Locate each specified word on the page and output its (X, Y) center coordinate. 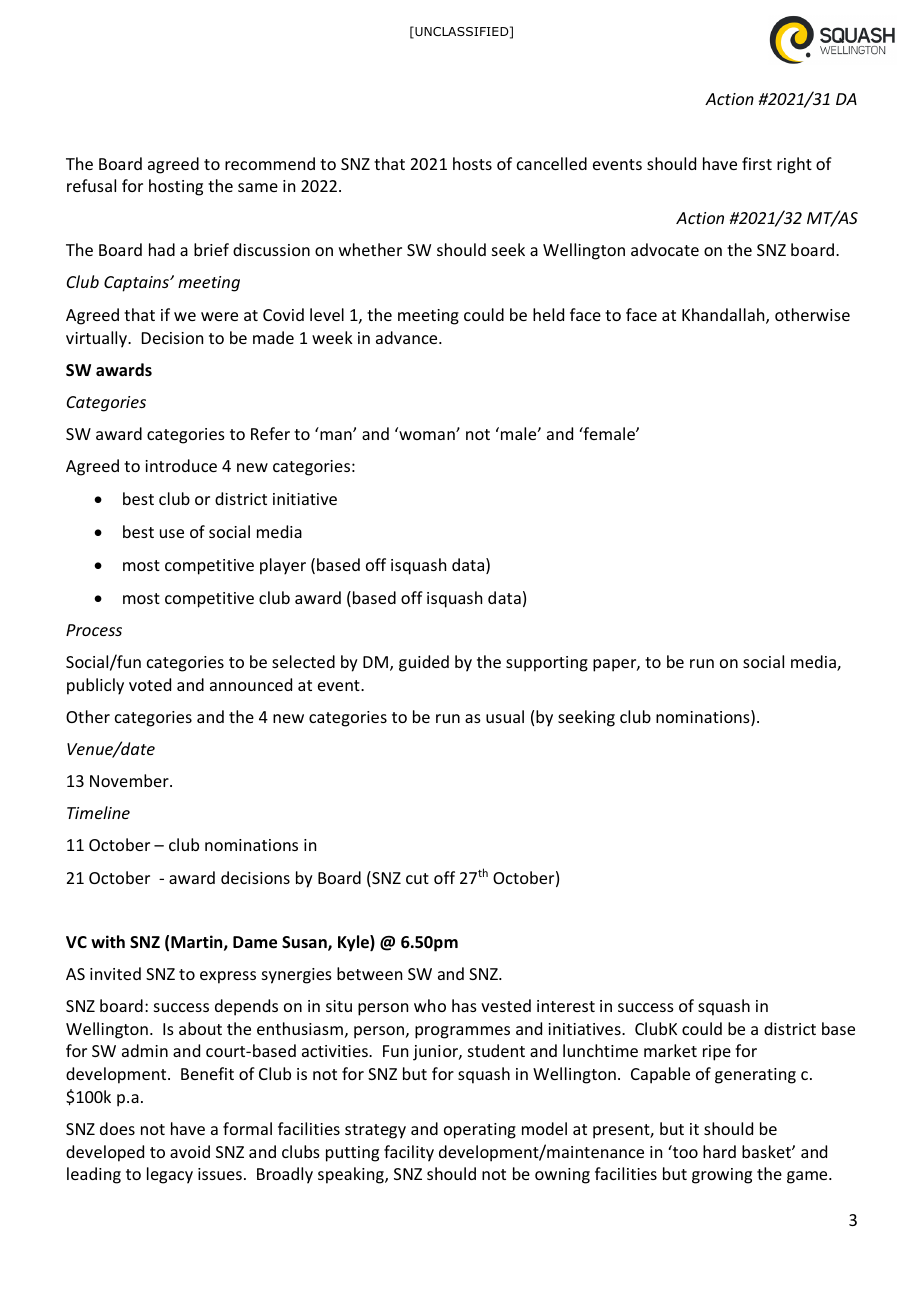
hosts (472, 163)
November (130, 780)
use (172, 533)
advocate (665, 249)
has (464, 1005)
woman (427, 434)
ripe (717, 1053)
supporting (547, 664)
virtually (97, 339)
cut (417, 878)
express (228, 977)
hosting (176, 187)
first (757, 163)
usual (505, 716)
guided (424, 663)
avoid (190, 1151)
